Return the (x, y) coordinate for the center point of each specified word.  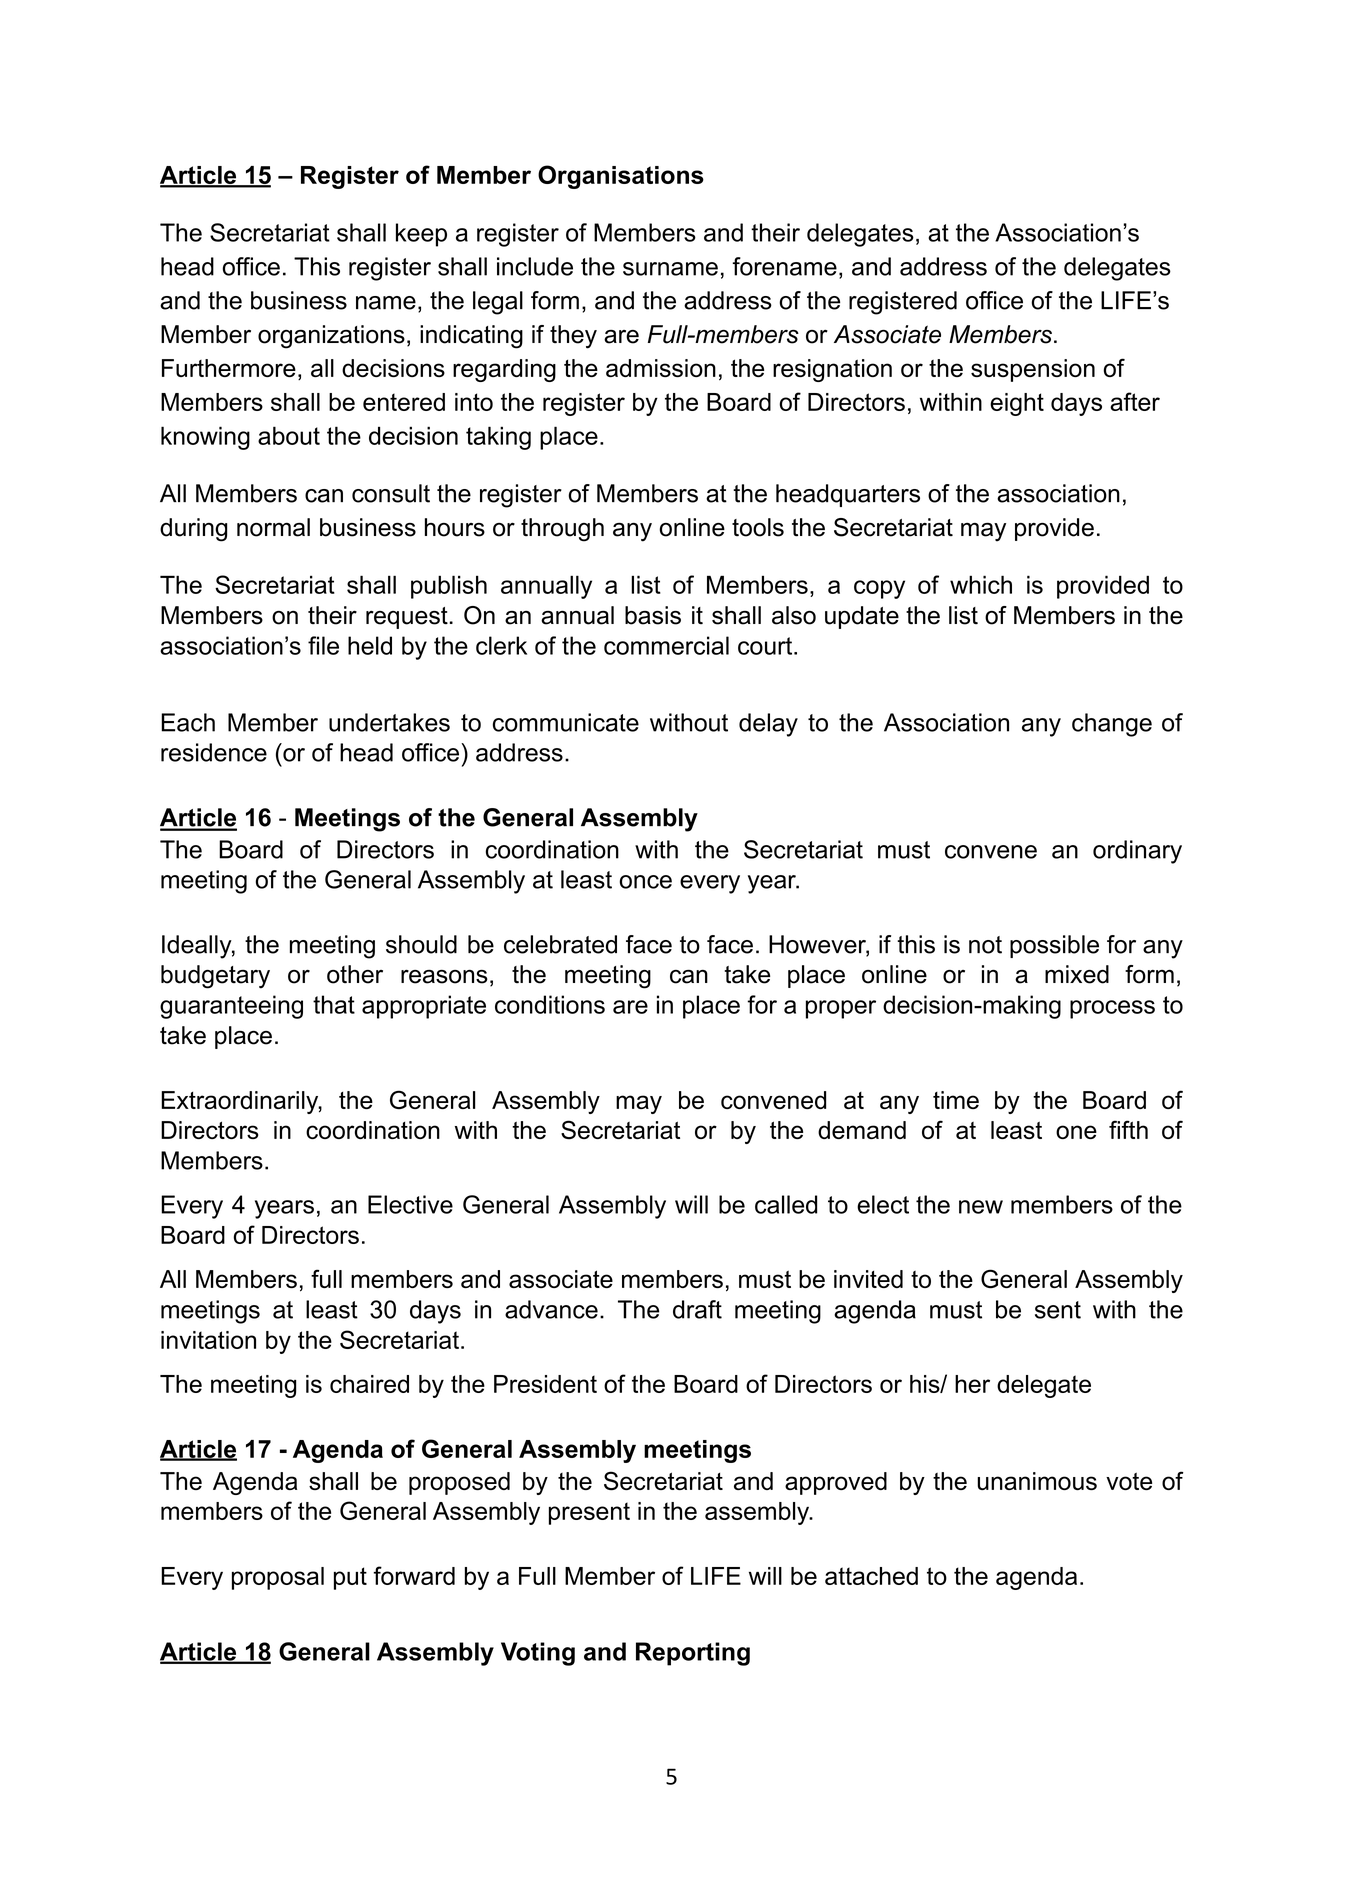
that (334, 1004)
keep (421, 235)
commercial (666, 645)
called (786, 1204)
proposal (278, 1578)
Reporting (693, 1654)
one (1076, 1132)
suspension (1033, 370)
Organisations (621, 177)
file (323, 645)
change (1112, 725)
